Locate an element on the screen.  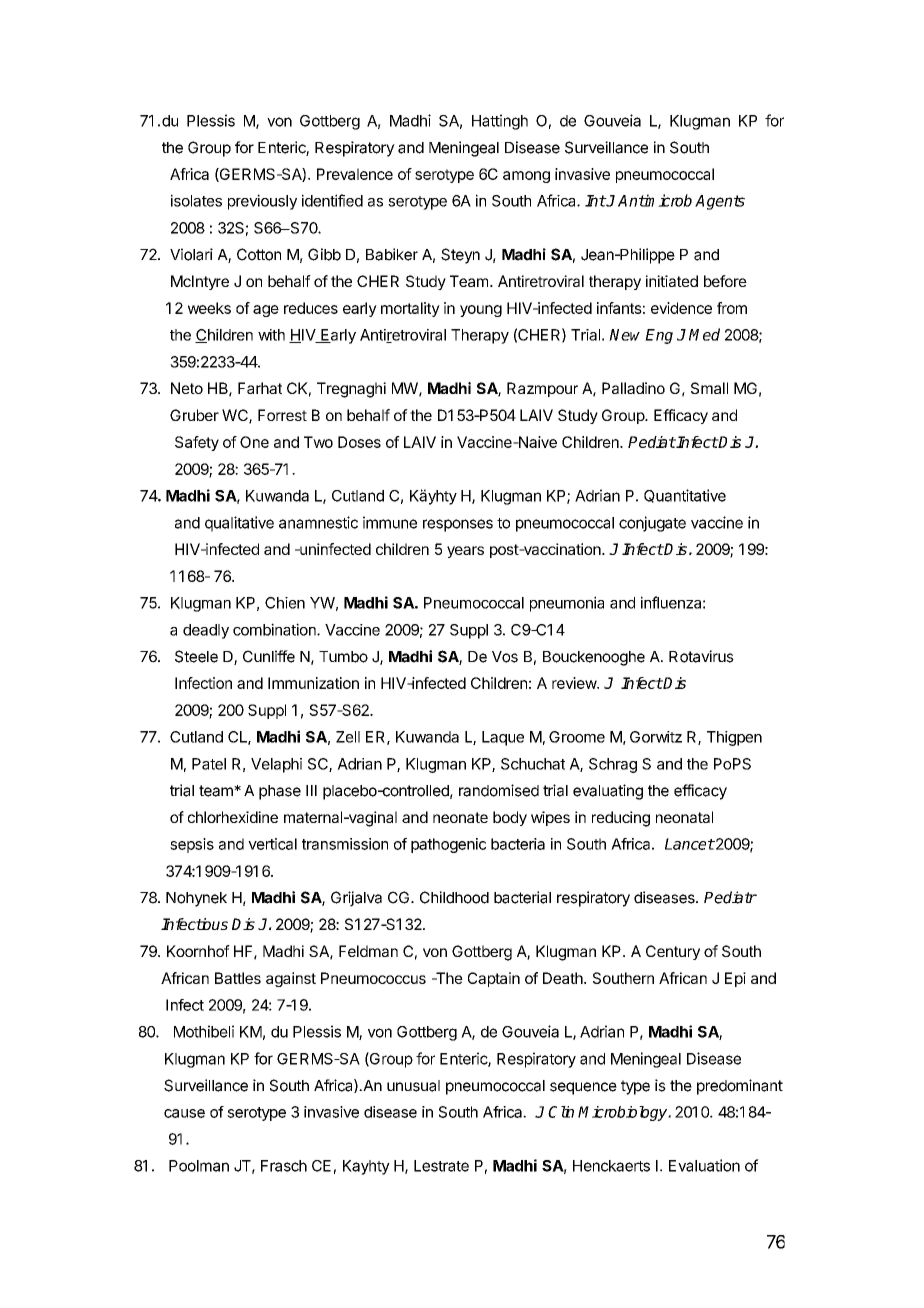
cause is located at coordinates (184, 1113).
